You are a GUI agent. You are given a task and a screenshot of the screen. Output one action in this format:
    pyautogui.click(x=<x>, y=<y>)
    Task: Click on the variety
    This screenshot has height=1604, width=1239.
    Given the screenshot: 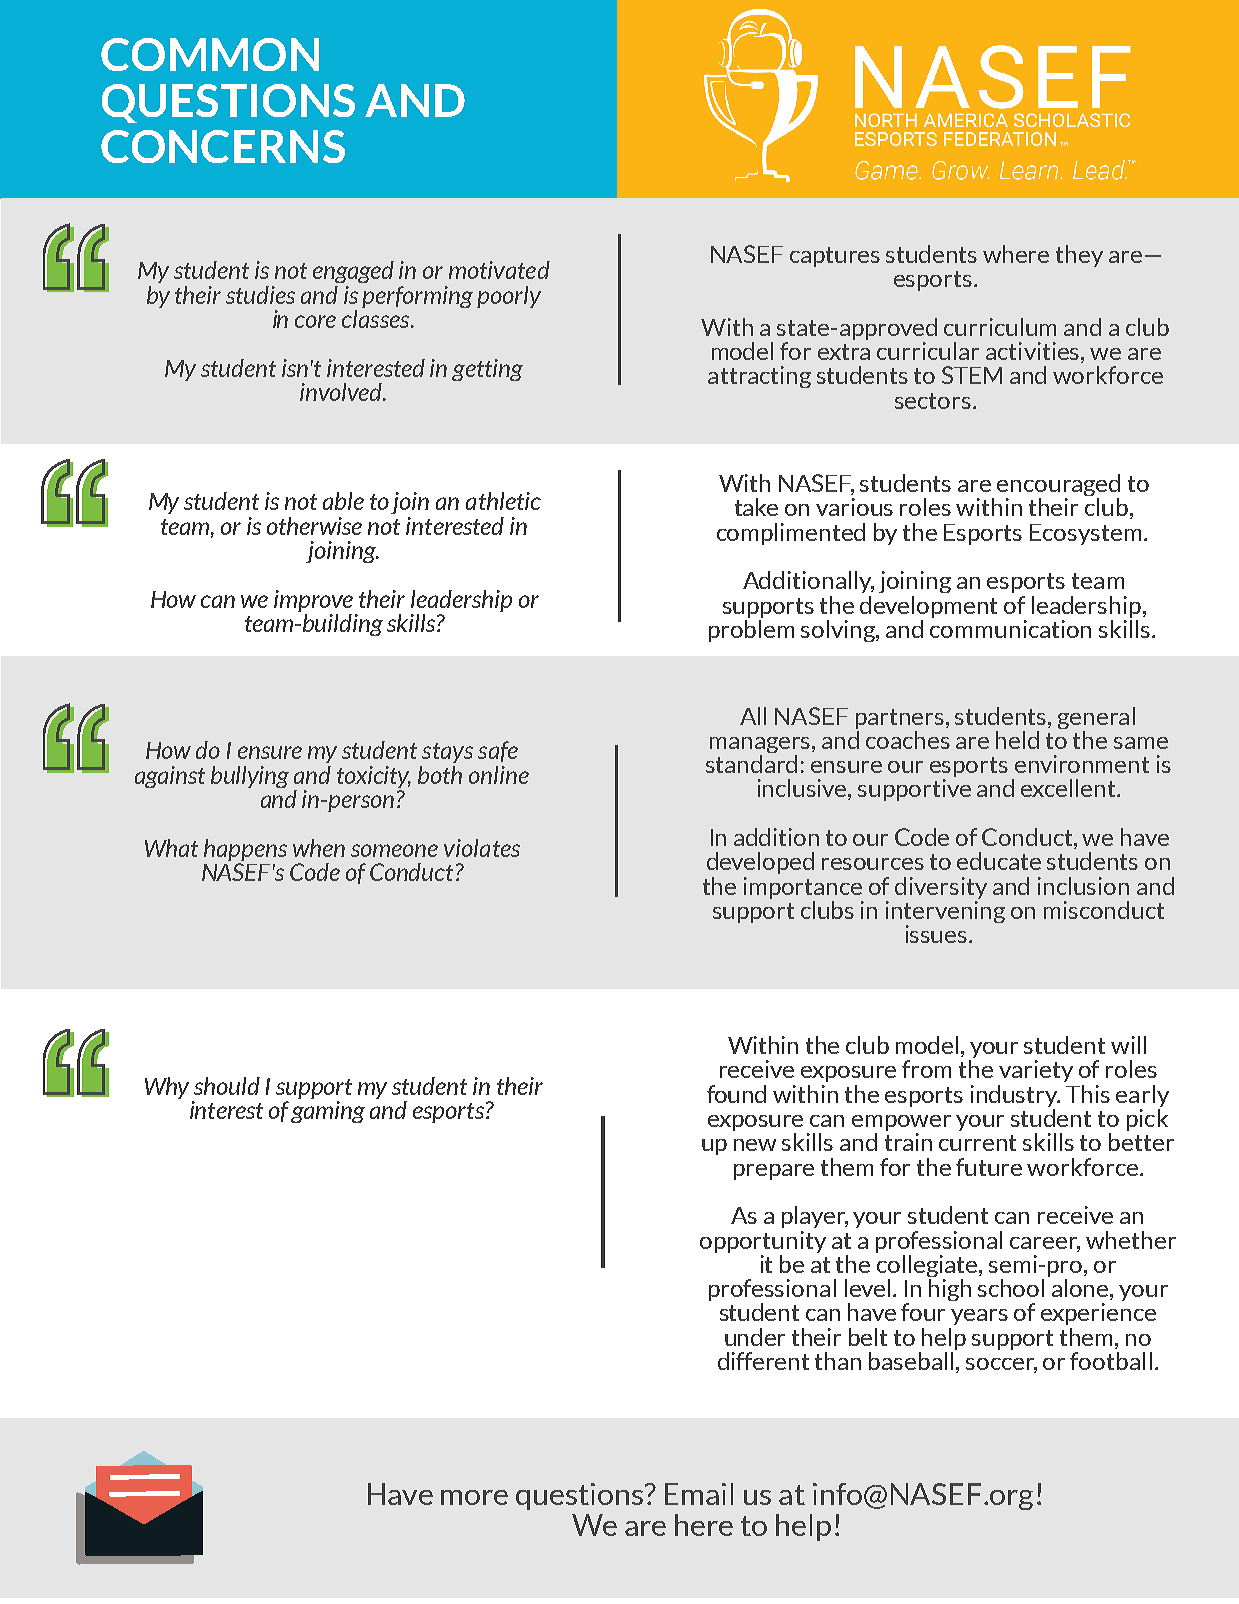 What is the action you would take?
    pyautogui.click(x=1036, y=1071)
